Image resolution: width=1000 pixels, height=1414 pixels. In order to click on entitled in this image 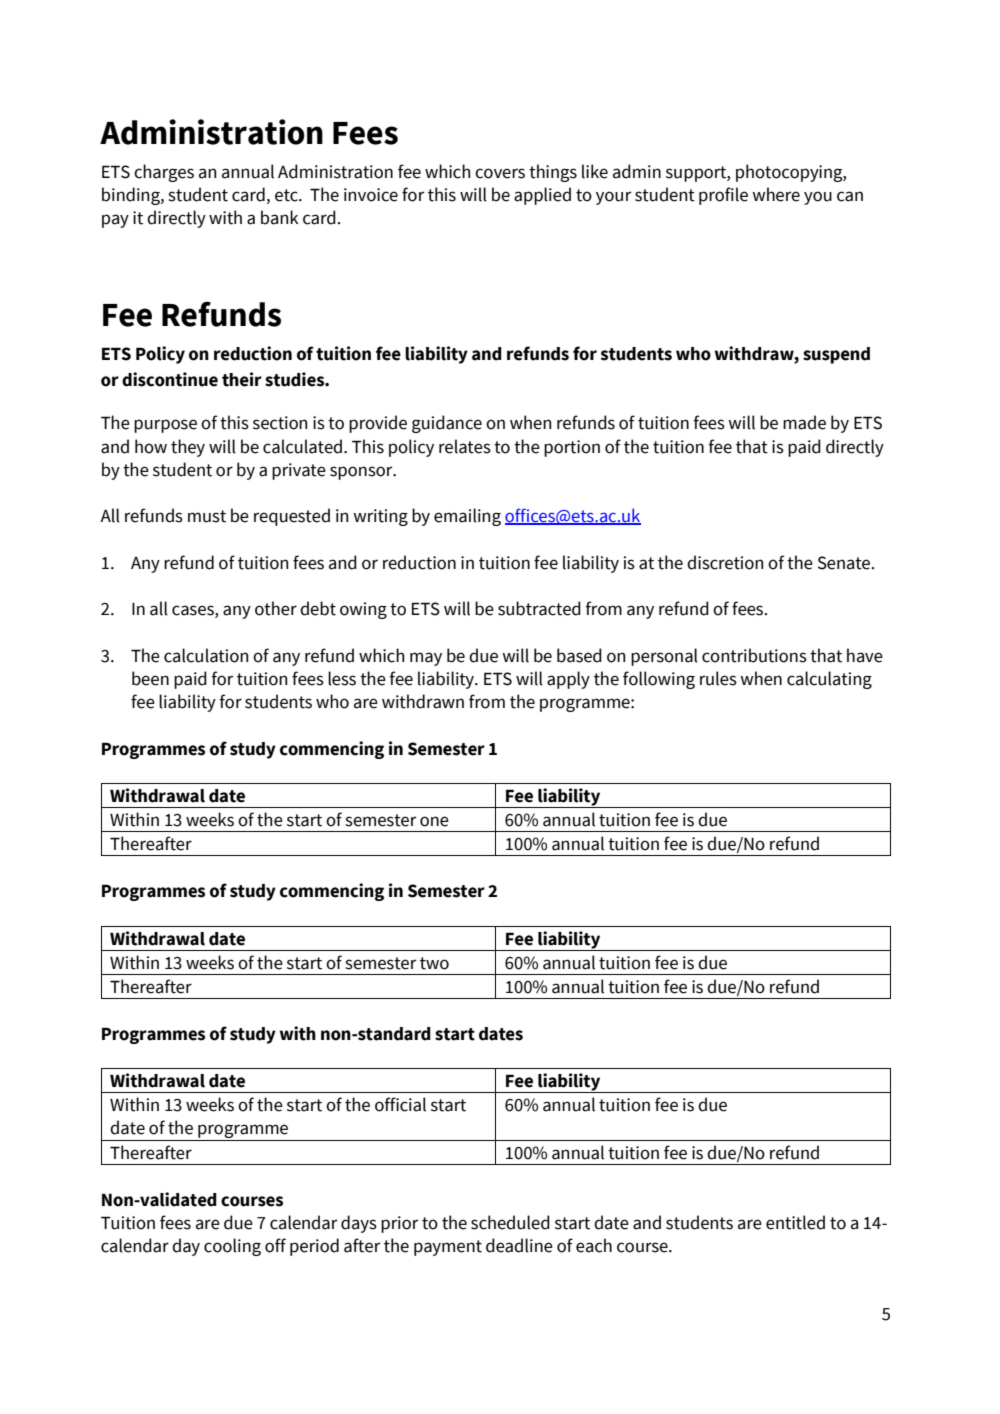, I will do `click(795, 1222)`.
